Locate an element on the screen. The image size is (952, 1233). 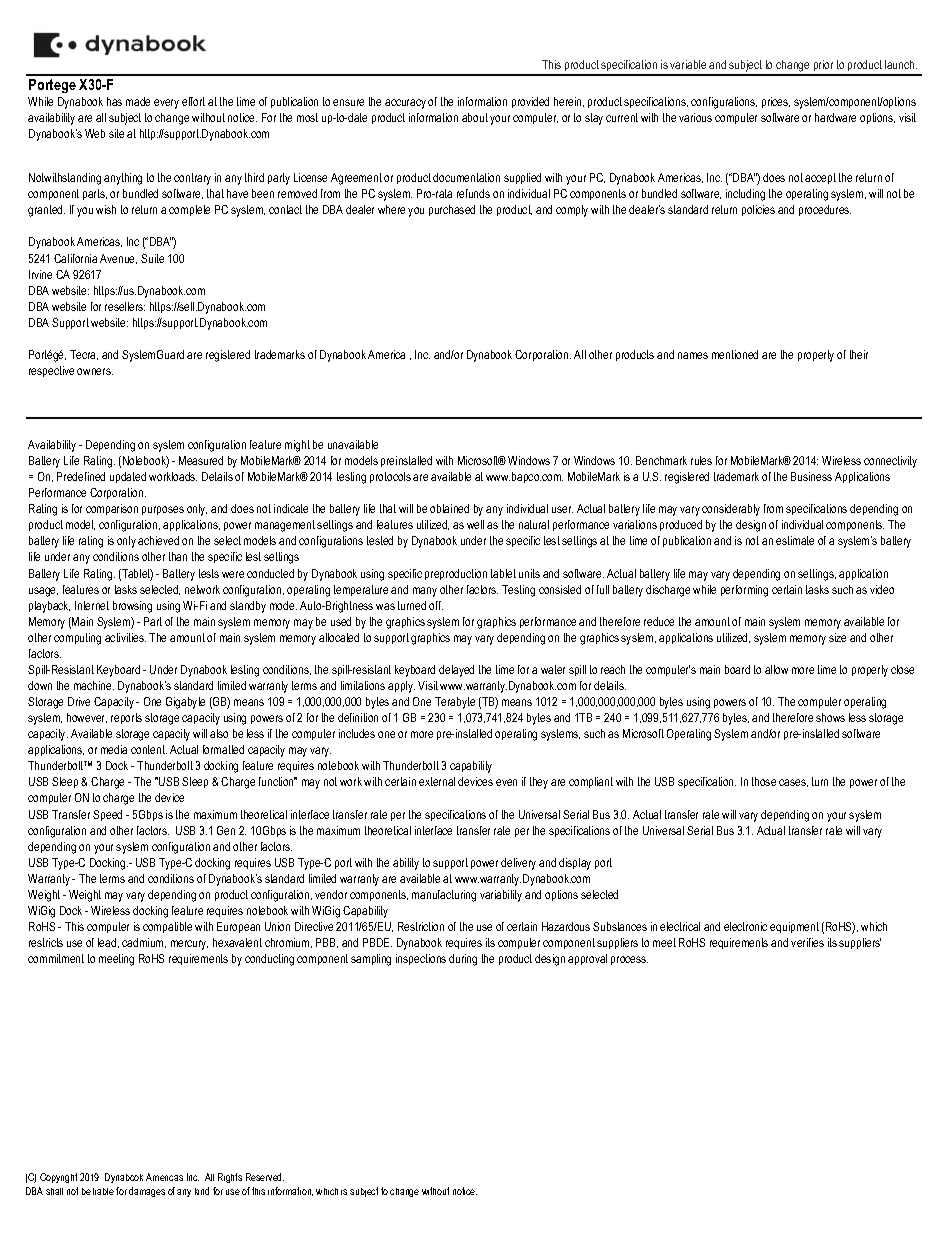
about is located at coordinates (475, 117).
